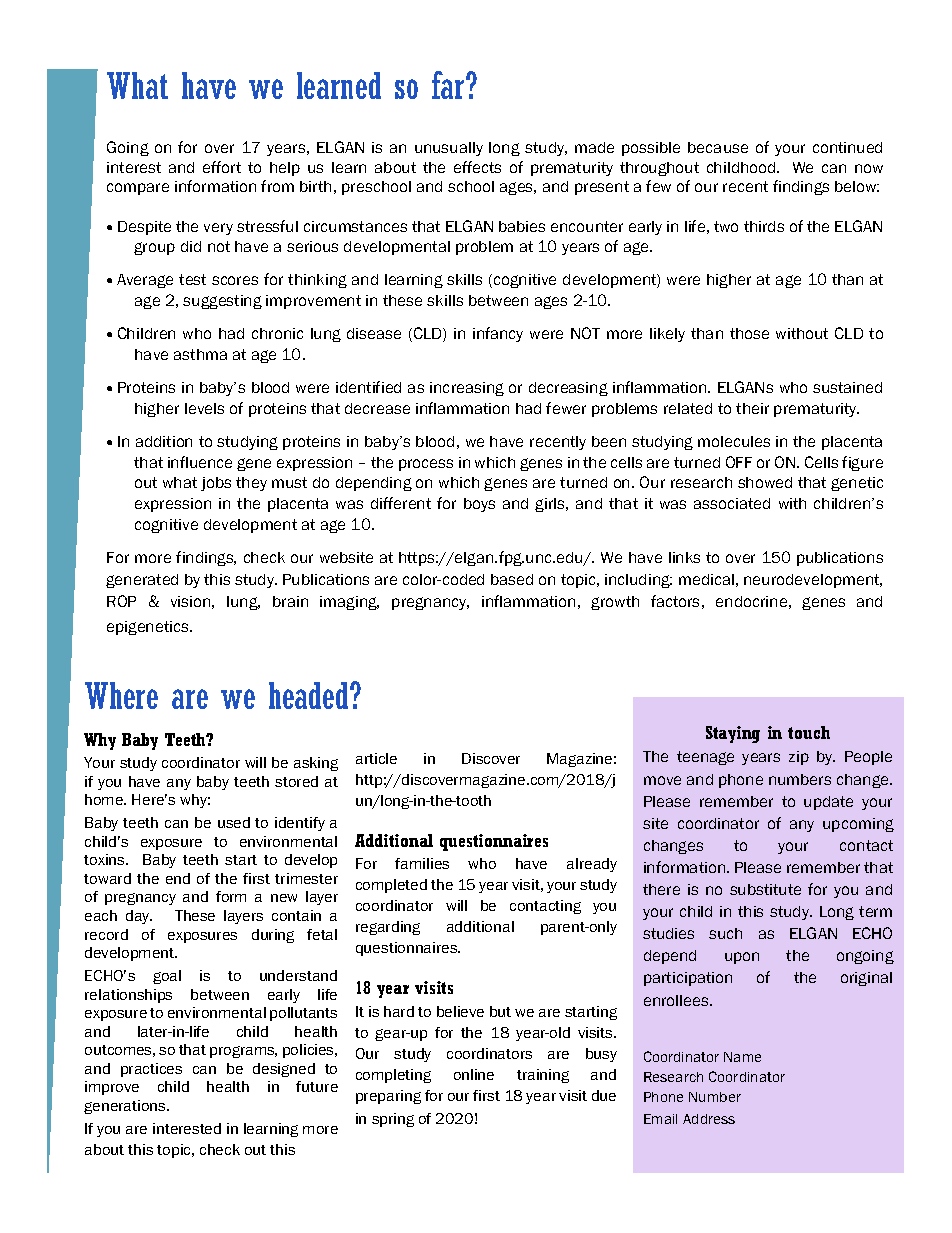 The height and width of the page is (1233, 952). Describe the element at coordinates (498, 334) in the page. I see `infancy` at that location.
